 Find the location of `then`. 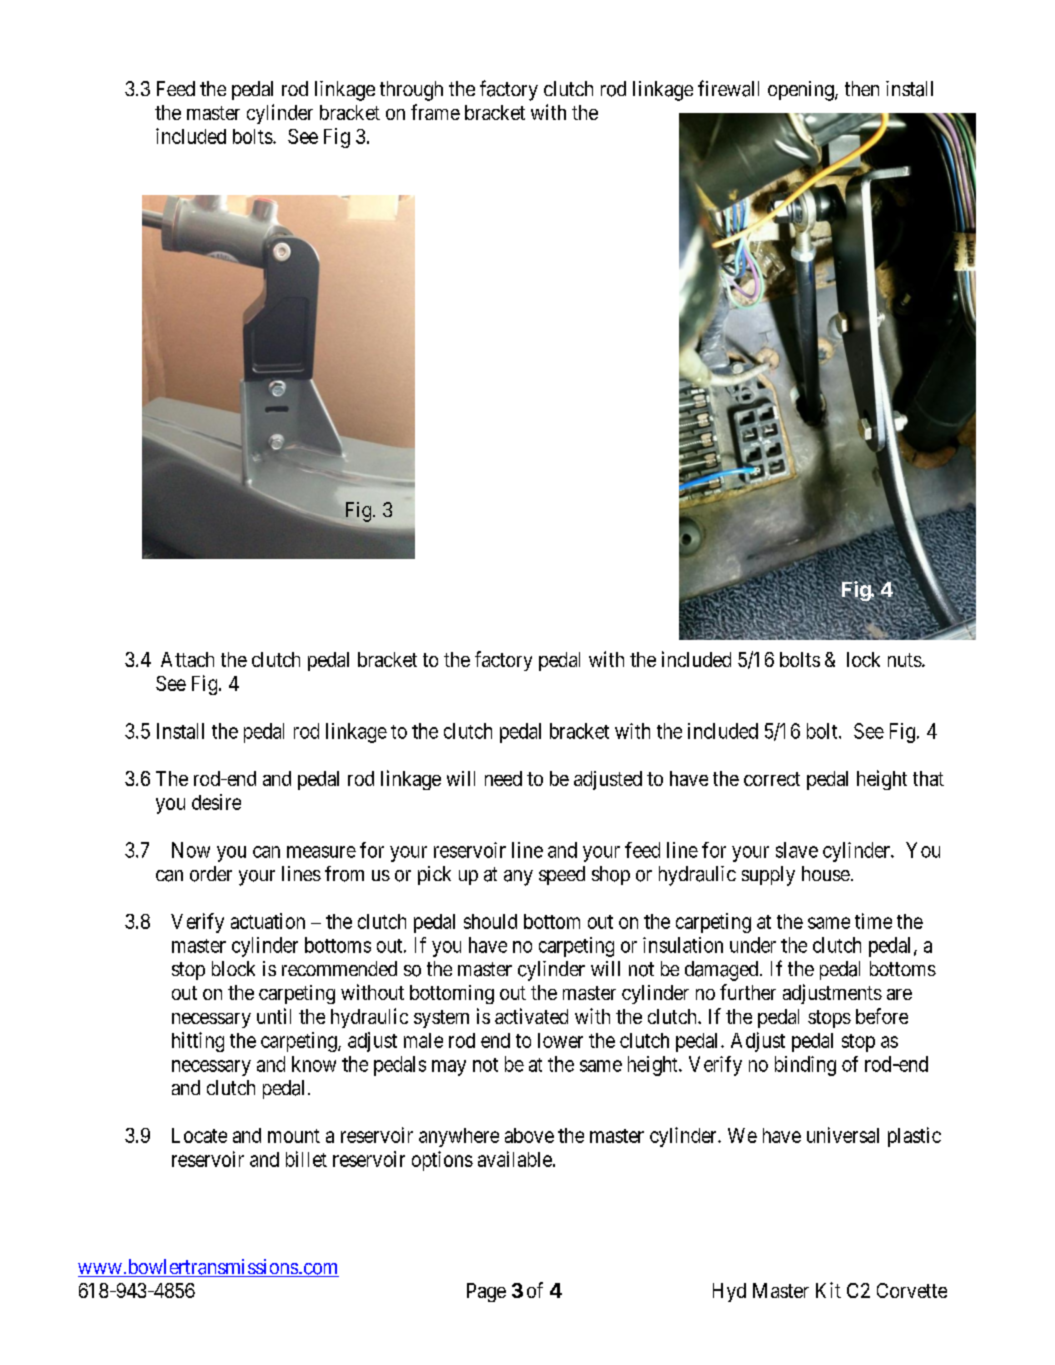

then is located at coordinates (862, 88).
